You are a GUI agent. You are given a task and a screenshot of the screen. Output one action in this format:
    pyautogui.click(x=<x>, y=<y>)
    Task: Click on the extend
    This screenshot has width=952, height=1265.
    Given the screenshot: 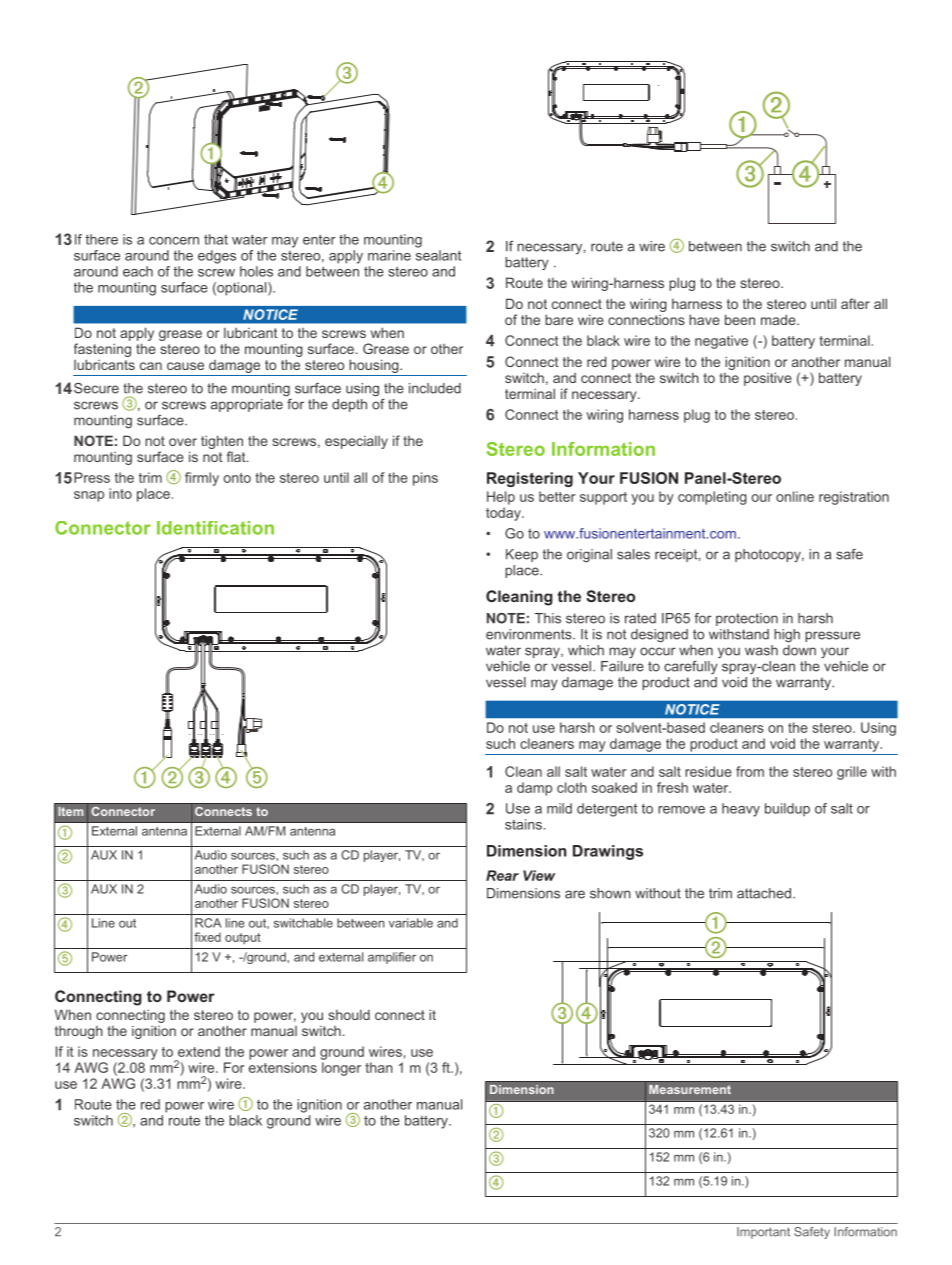 What is the action you would take?
    pyautogui.click(x=199, y=1051)
